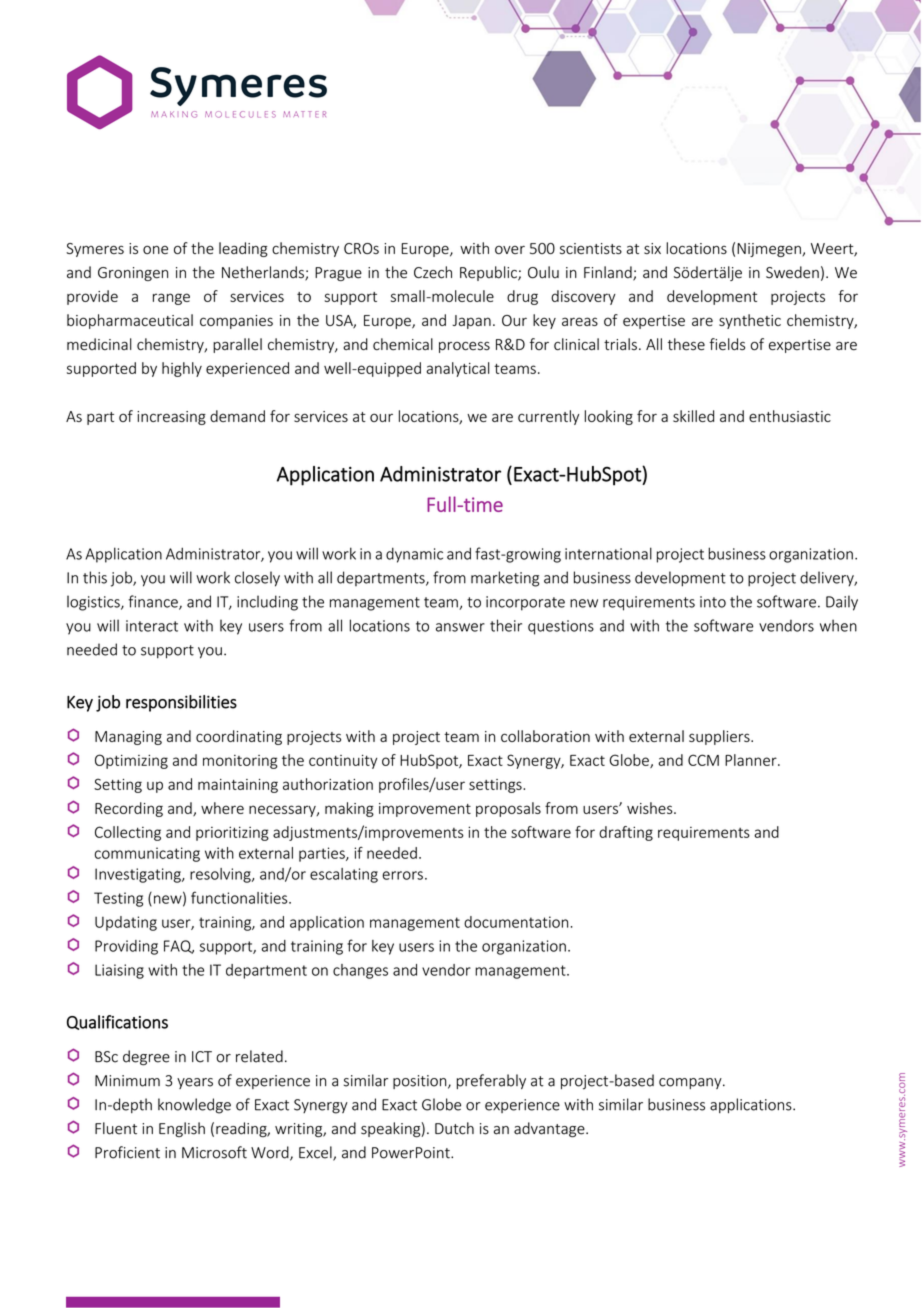 This image has height=1308, width=924. What do you see at coordinates (651, 808) in the image?
I see `wishes` at bounding box center [651, 808].
